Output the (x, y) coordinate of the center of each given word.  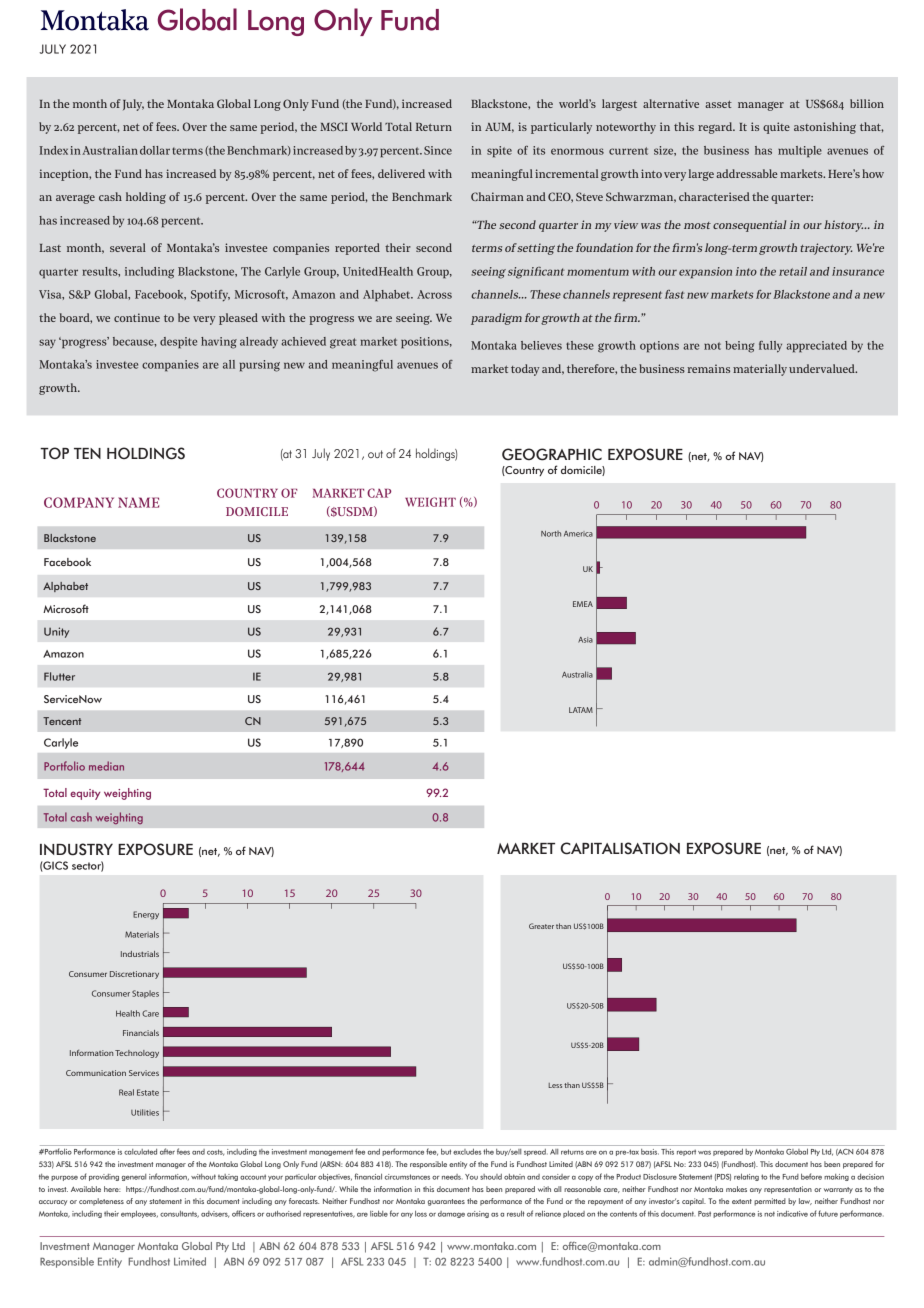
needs (452, 1177)
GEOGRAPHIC (552, 454)
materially (760, 370)
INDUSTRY (76, 849)
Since (438, 150)
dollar (155, 150)
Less (555, 1085)
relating (746, 1177)
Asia (585, 640)
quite (776, 128)
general (134, 1177)
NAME (138, 502)
